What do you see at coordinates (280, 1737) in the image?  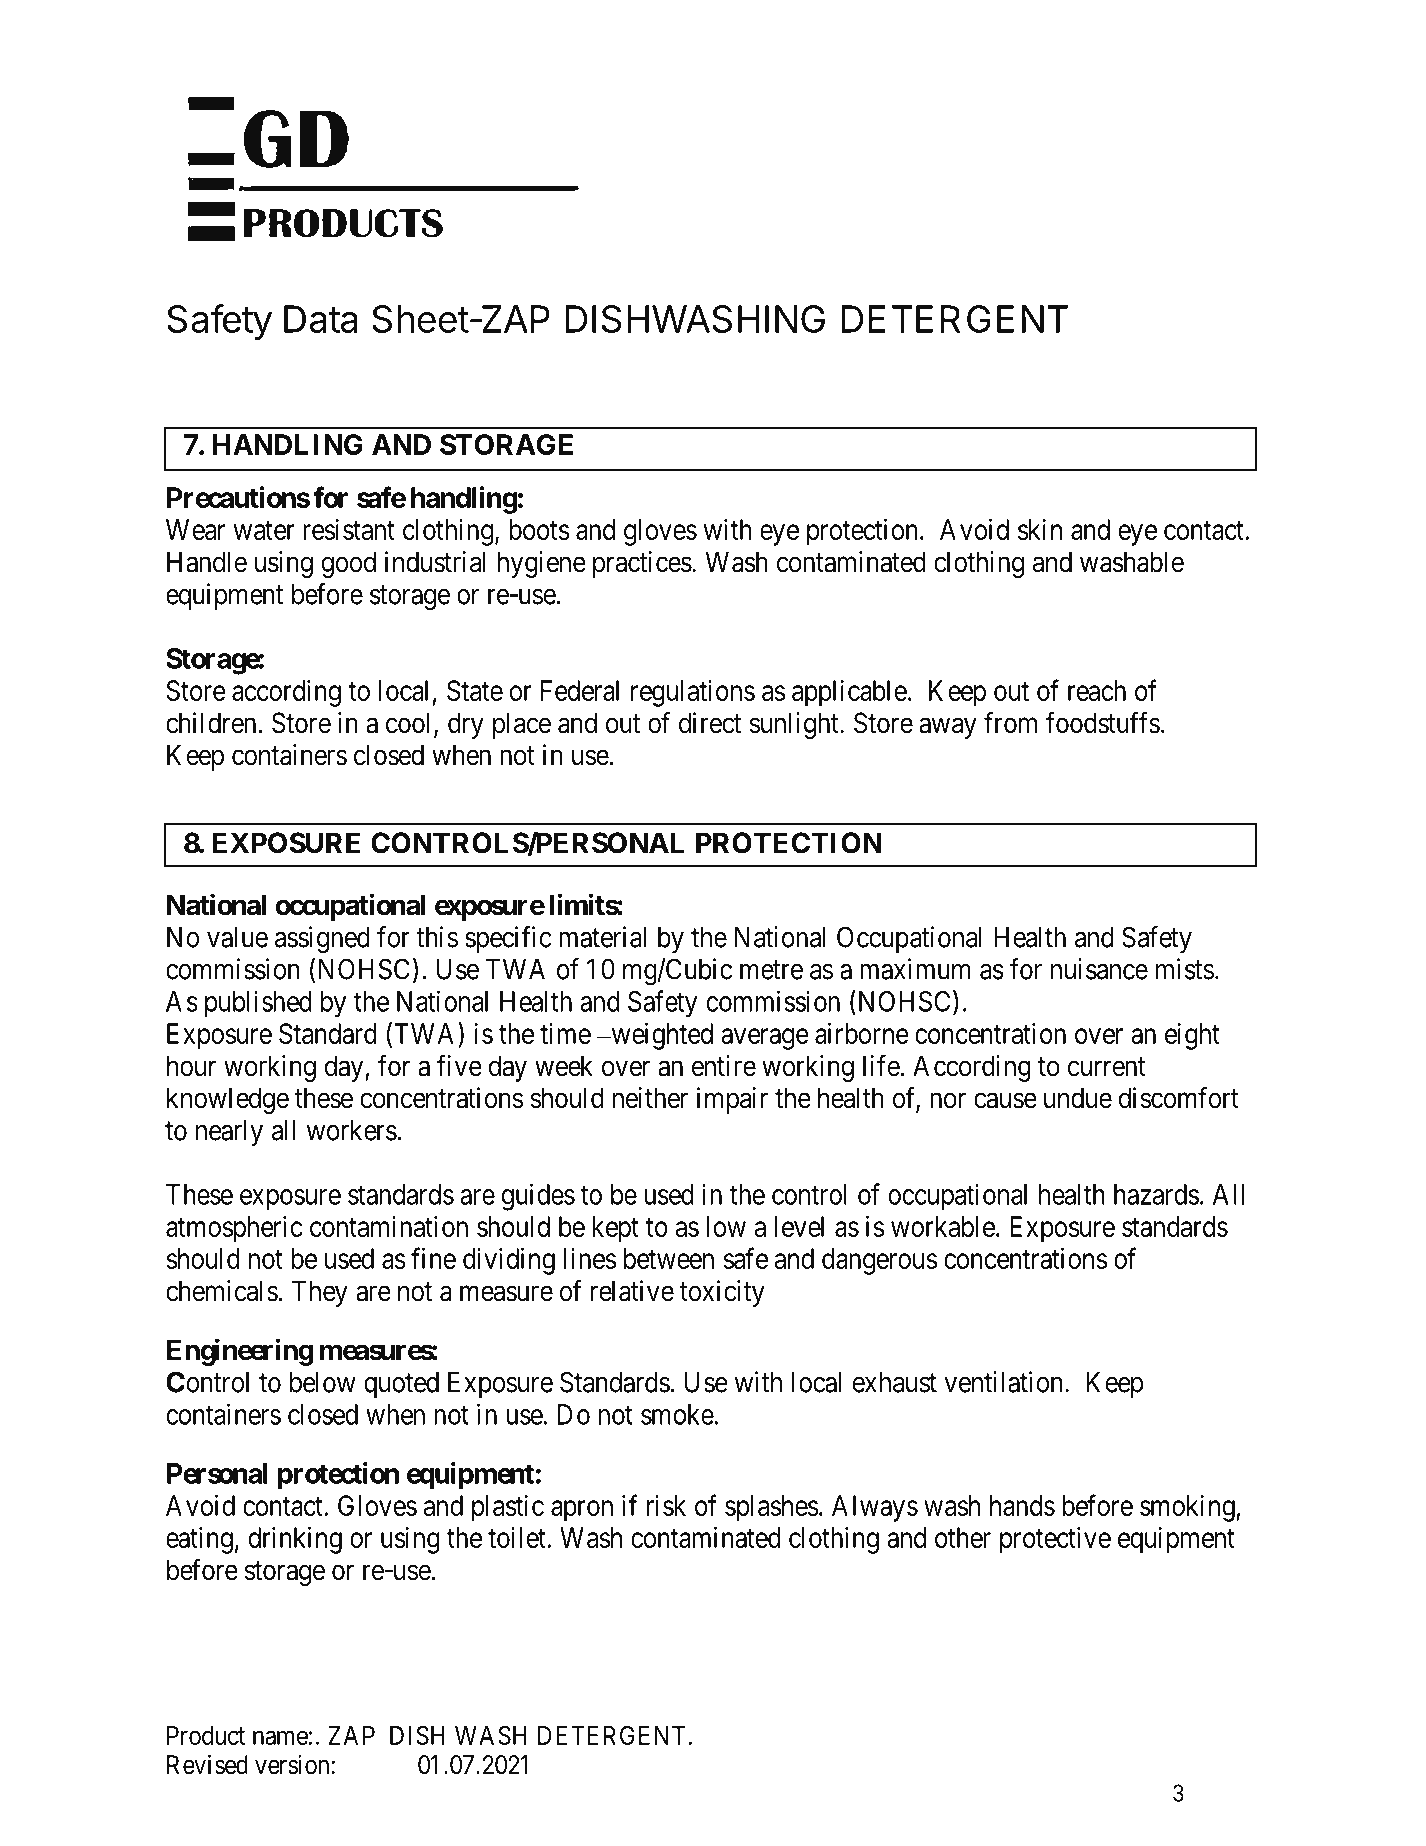 I see `name` at bounding box center [280, 1737].
